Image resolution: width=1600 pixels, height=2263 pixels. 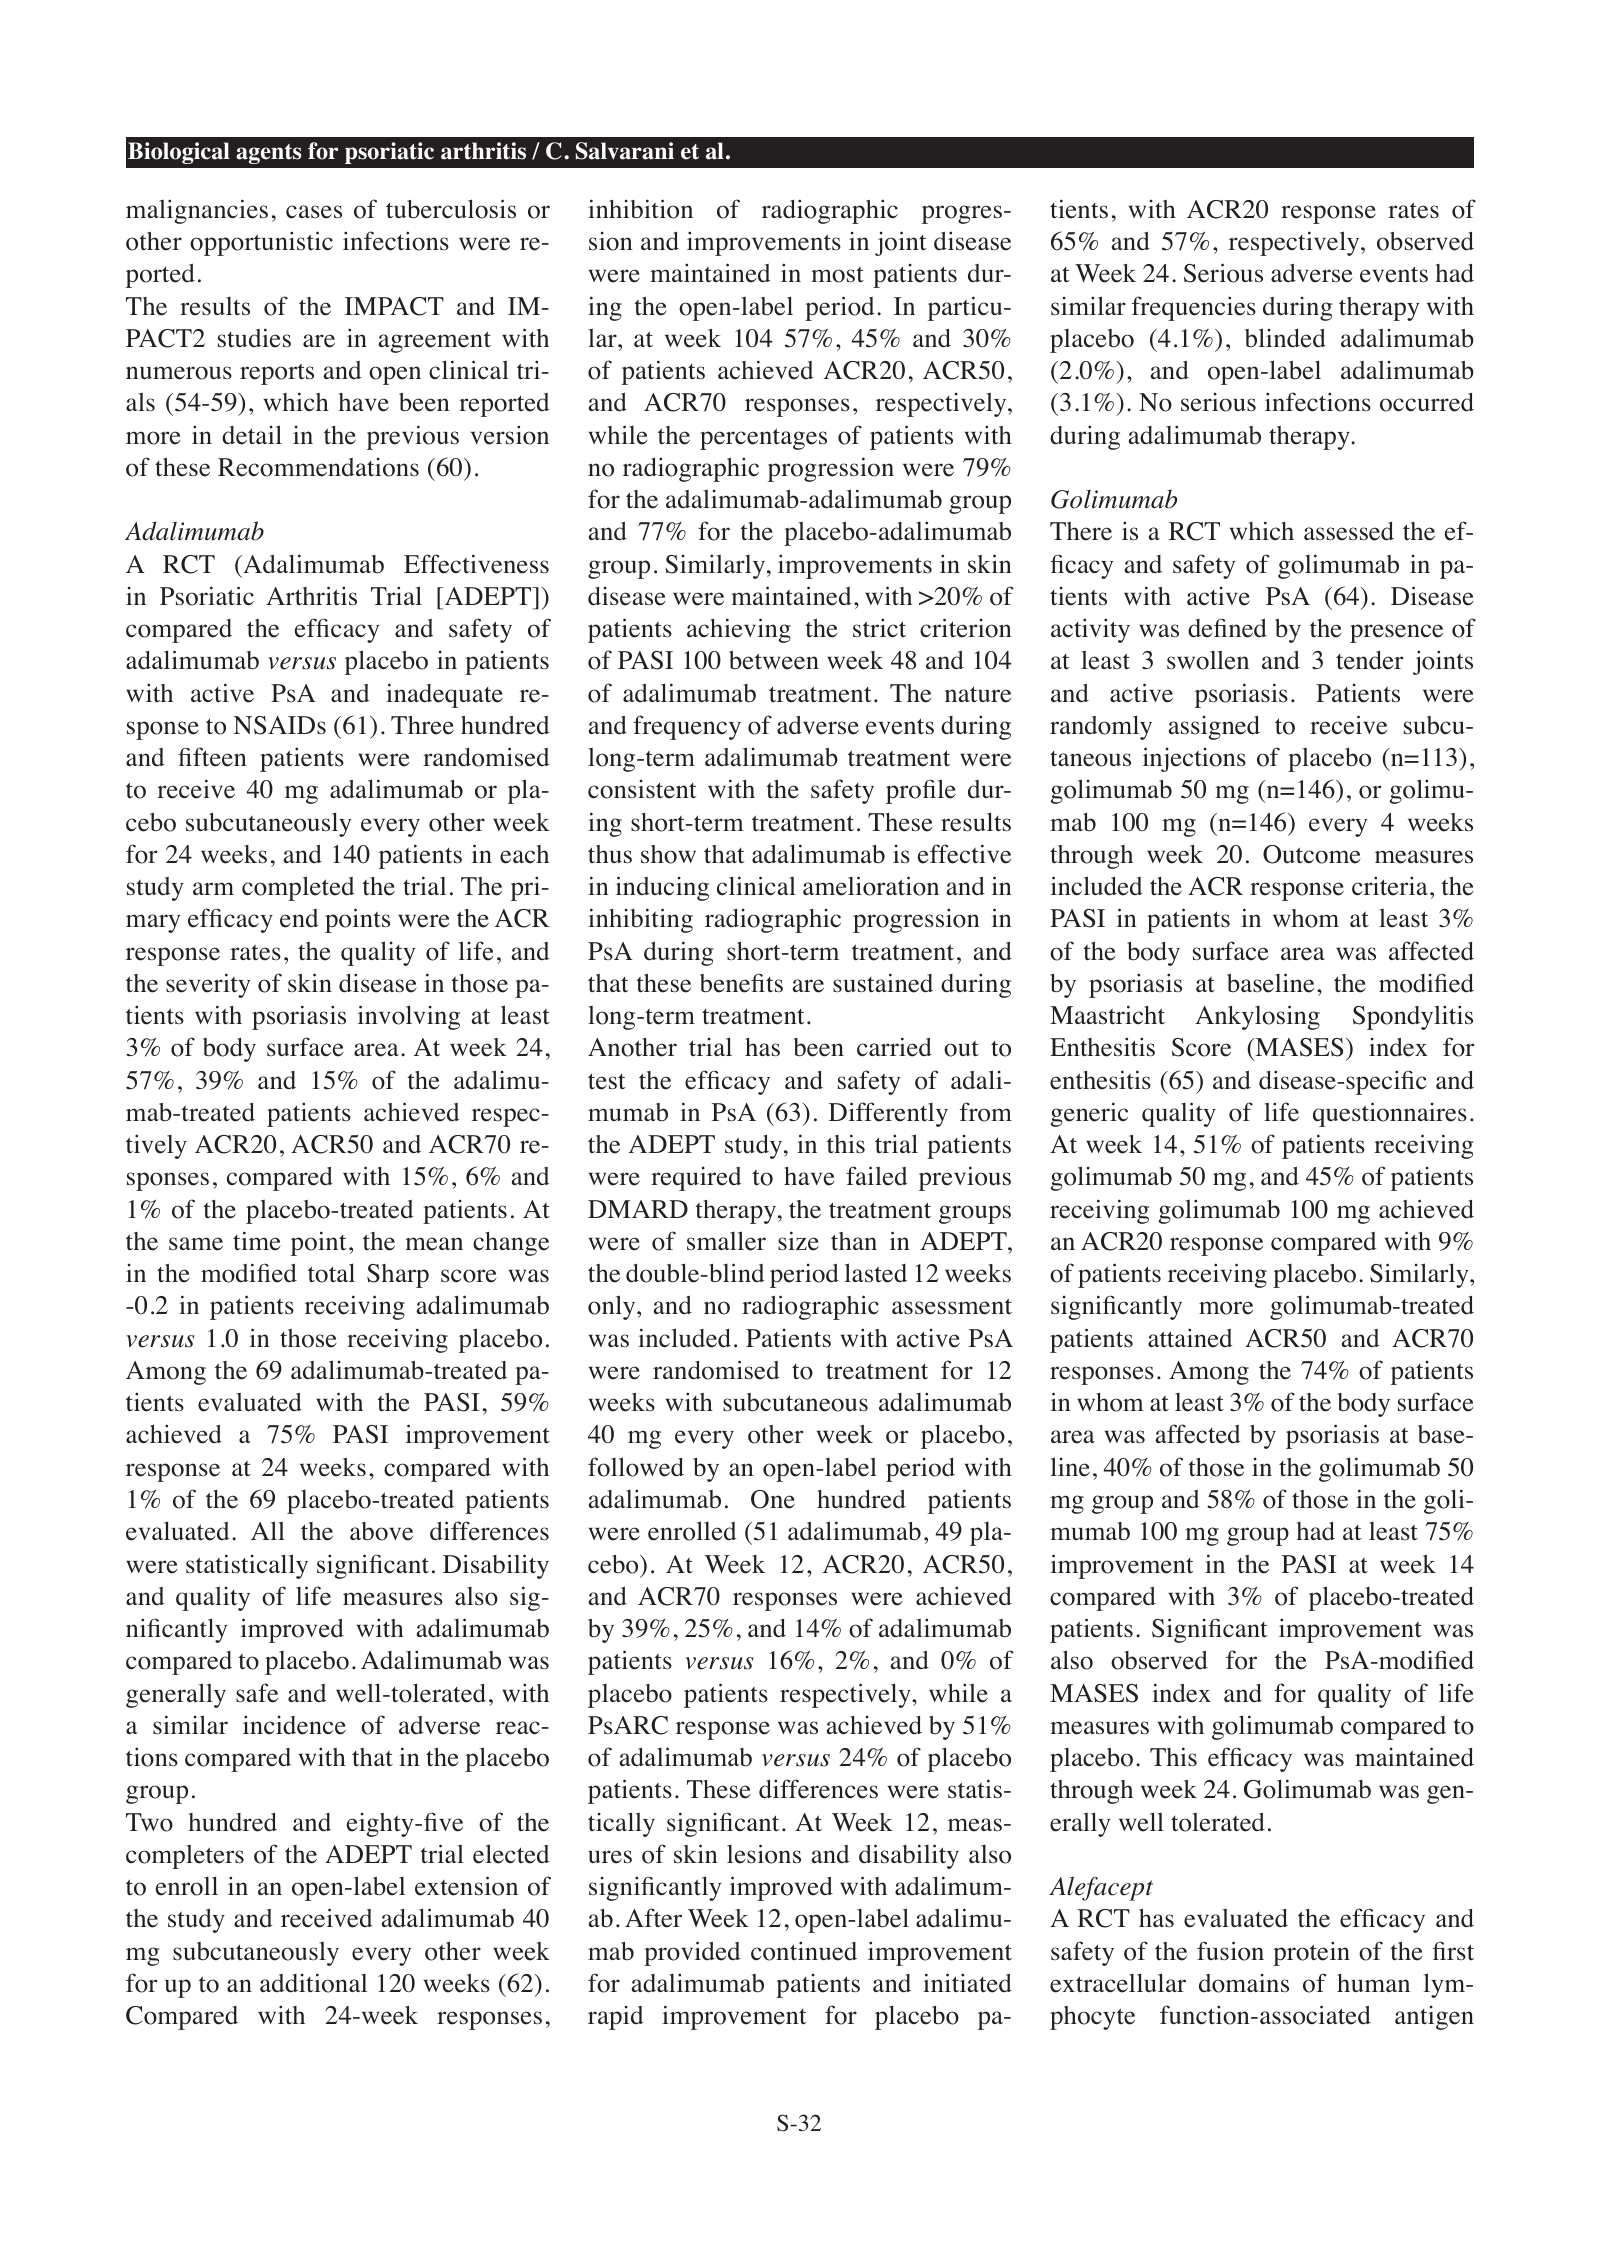 I want to click on cases, so click(x=314, y=212).
